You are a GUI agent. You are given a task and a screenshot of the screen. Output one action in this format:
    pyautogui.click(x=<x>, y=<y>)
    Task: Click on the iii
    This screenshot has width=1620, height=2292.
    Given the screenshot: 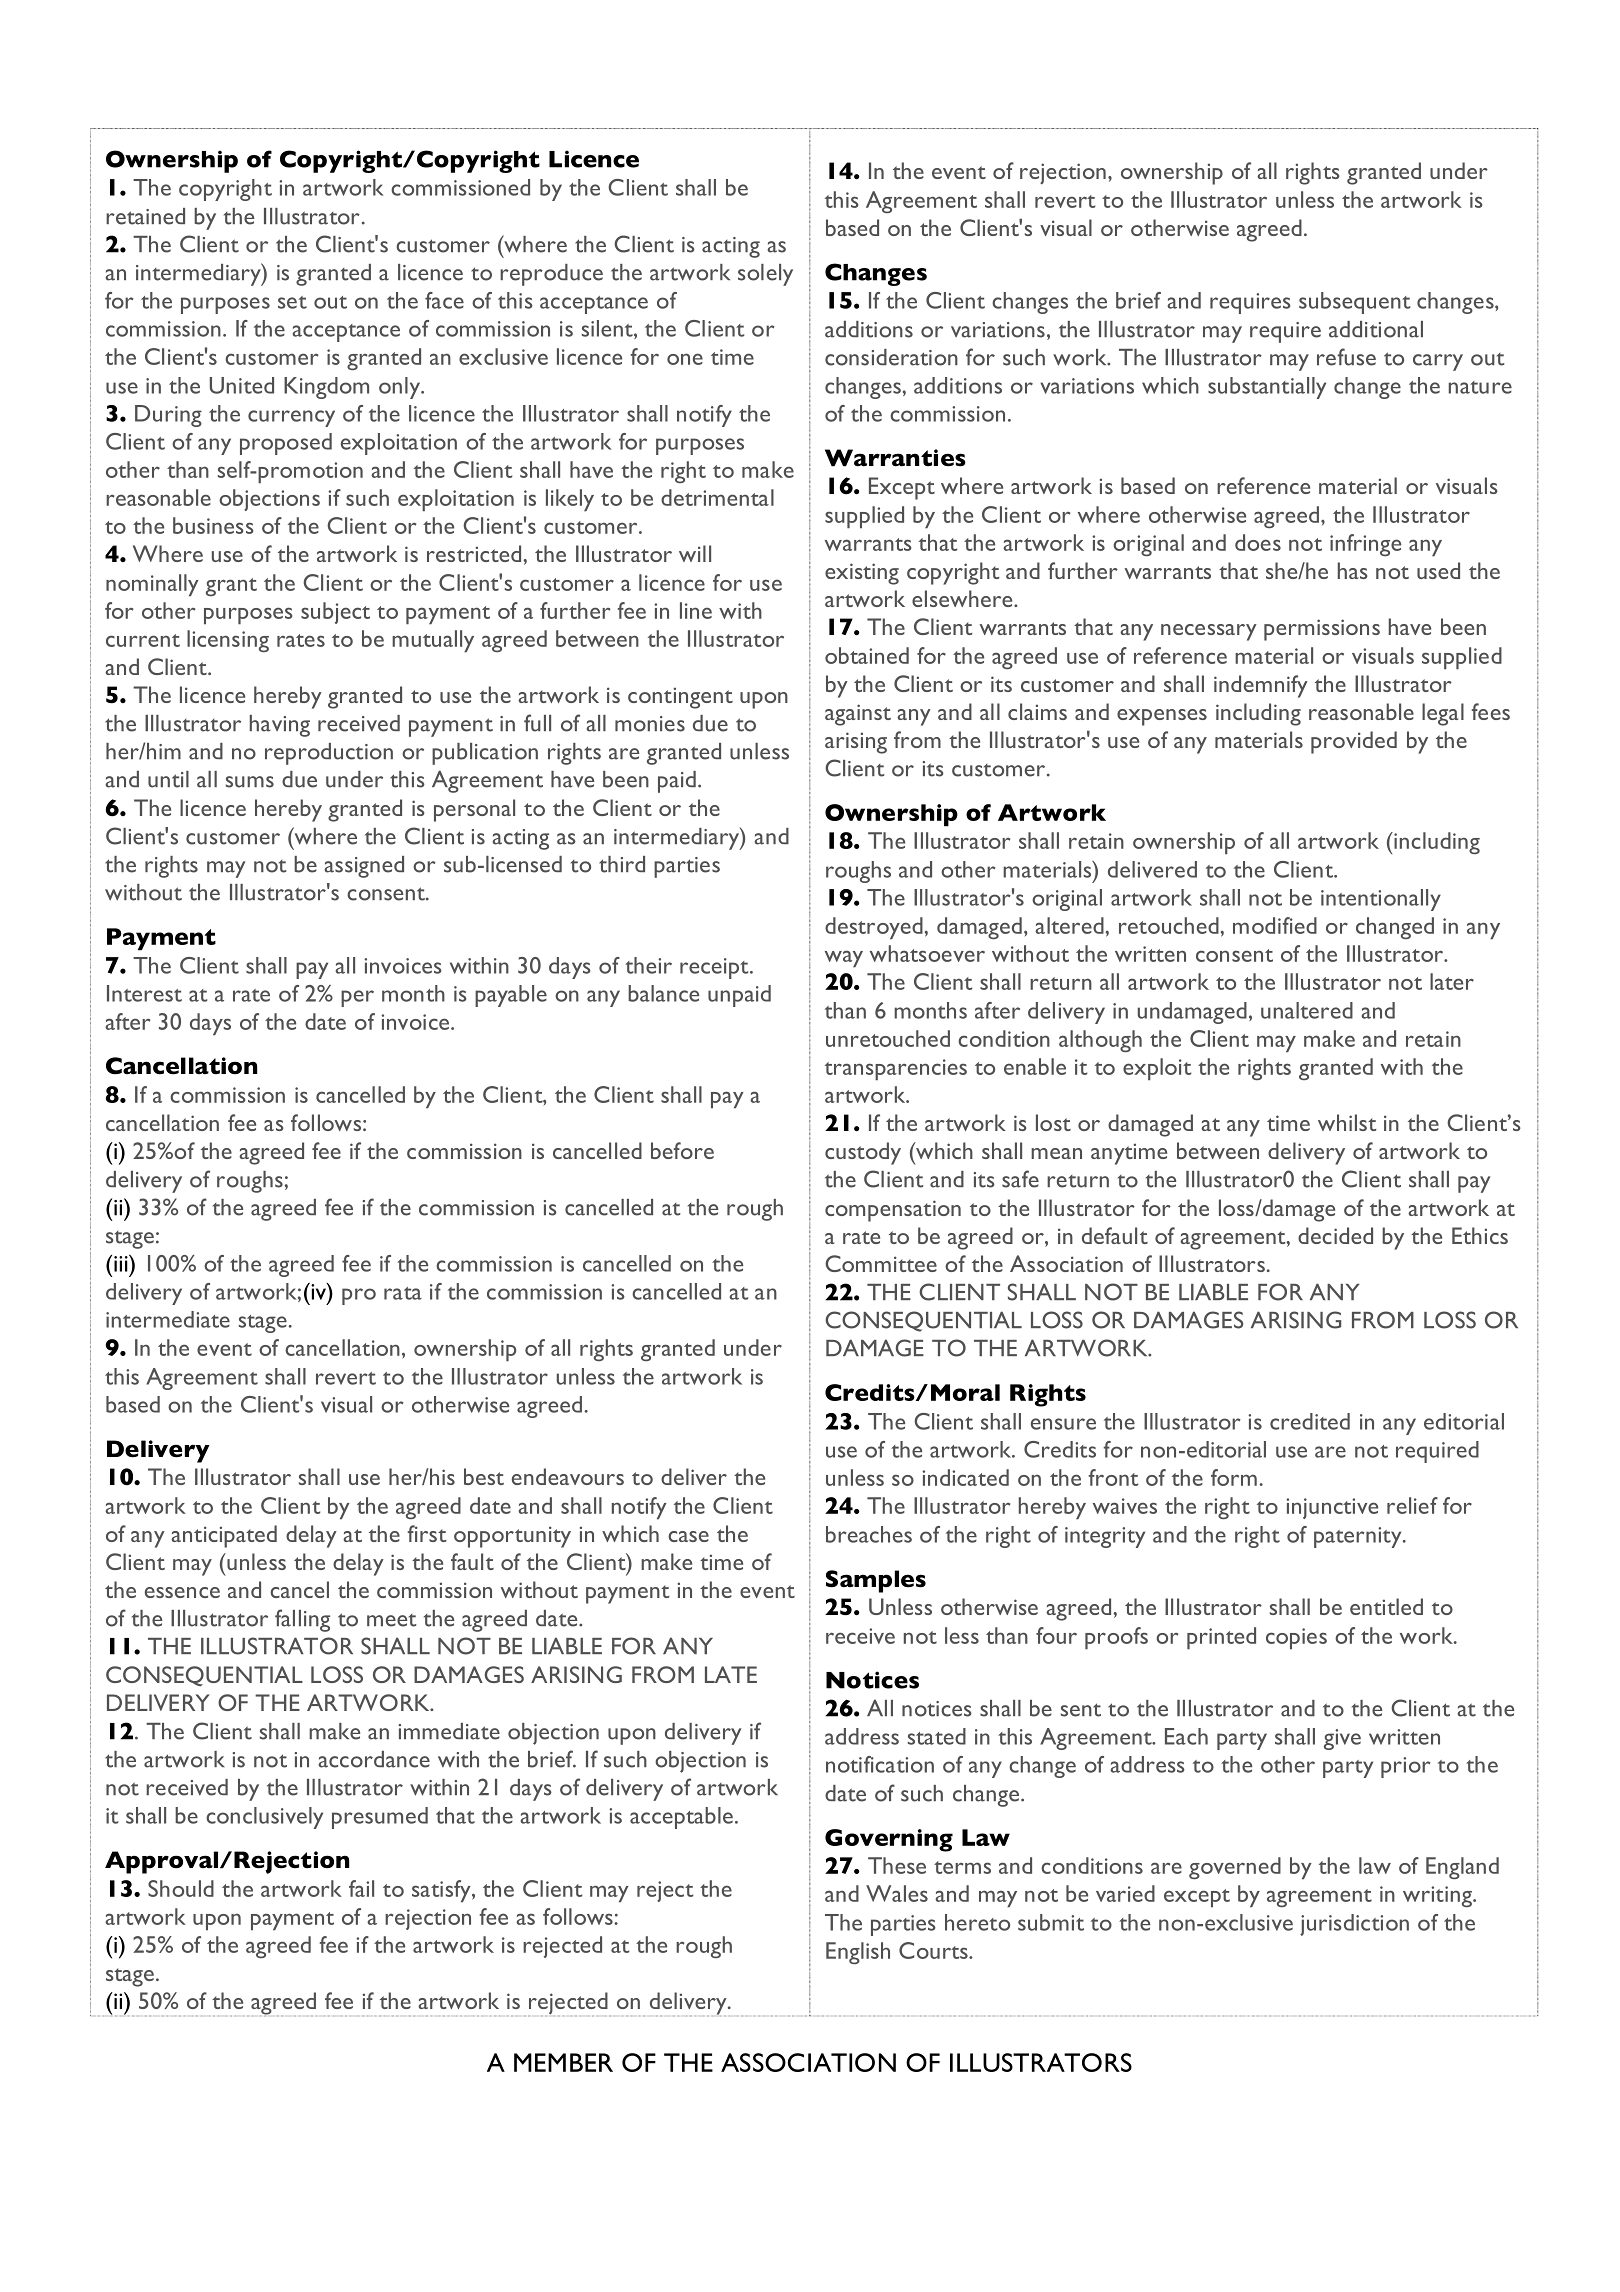 What is the action you would take?
    pyautogui.click(x=122, y=1263)
